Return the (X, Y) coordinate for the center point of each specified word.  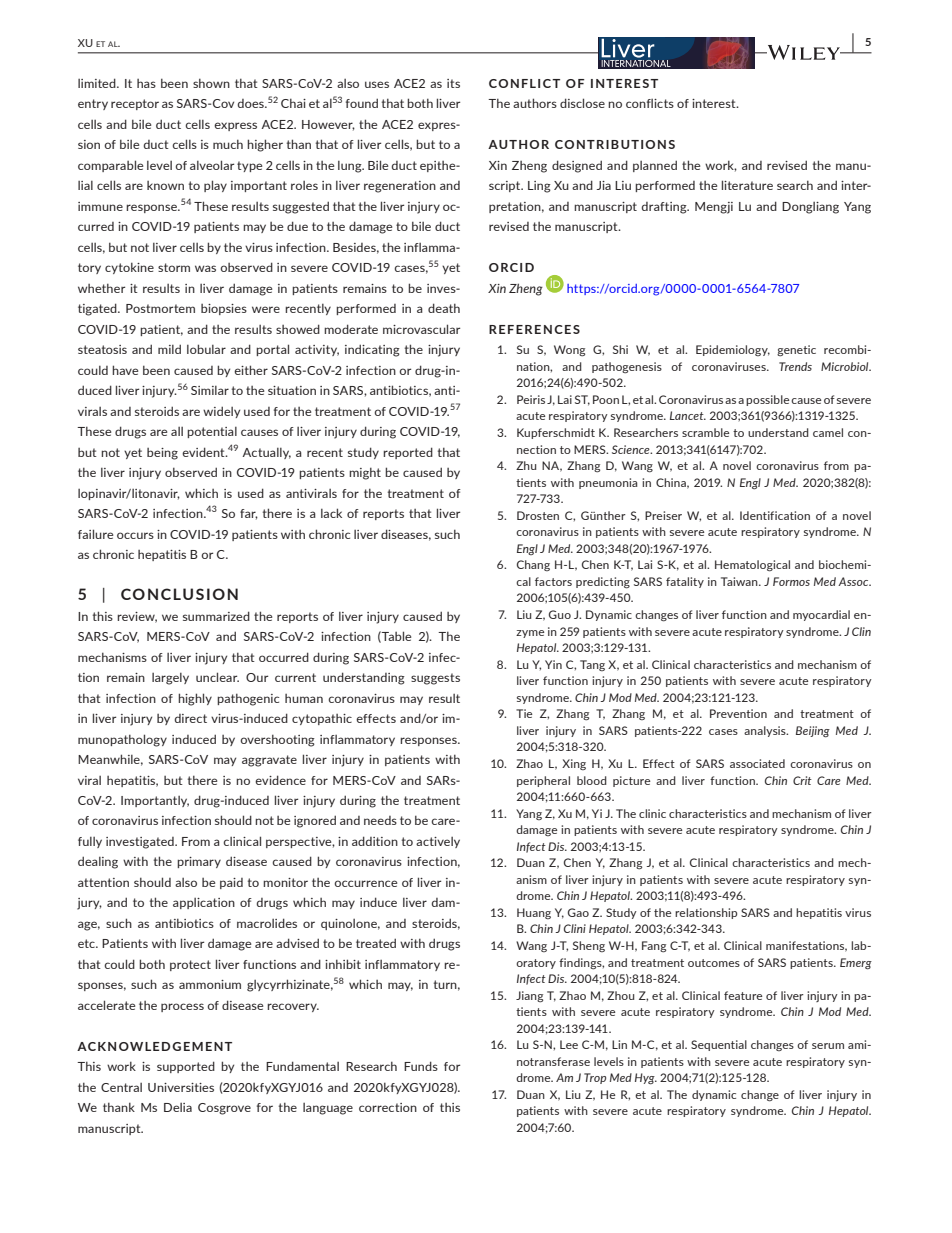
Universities (181, 1087)
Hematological (752, 566)
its (453, 83)
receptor (135, 104)
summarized (216, 616)
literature (747, 185)
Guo (560, 614)
